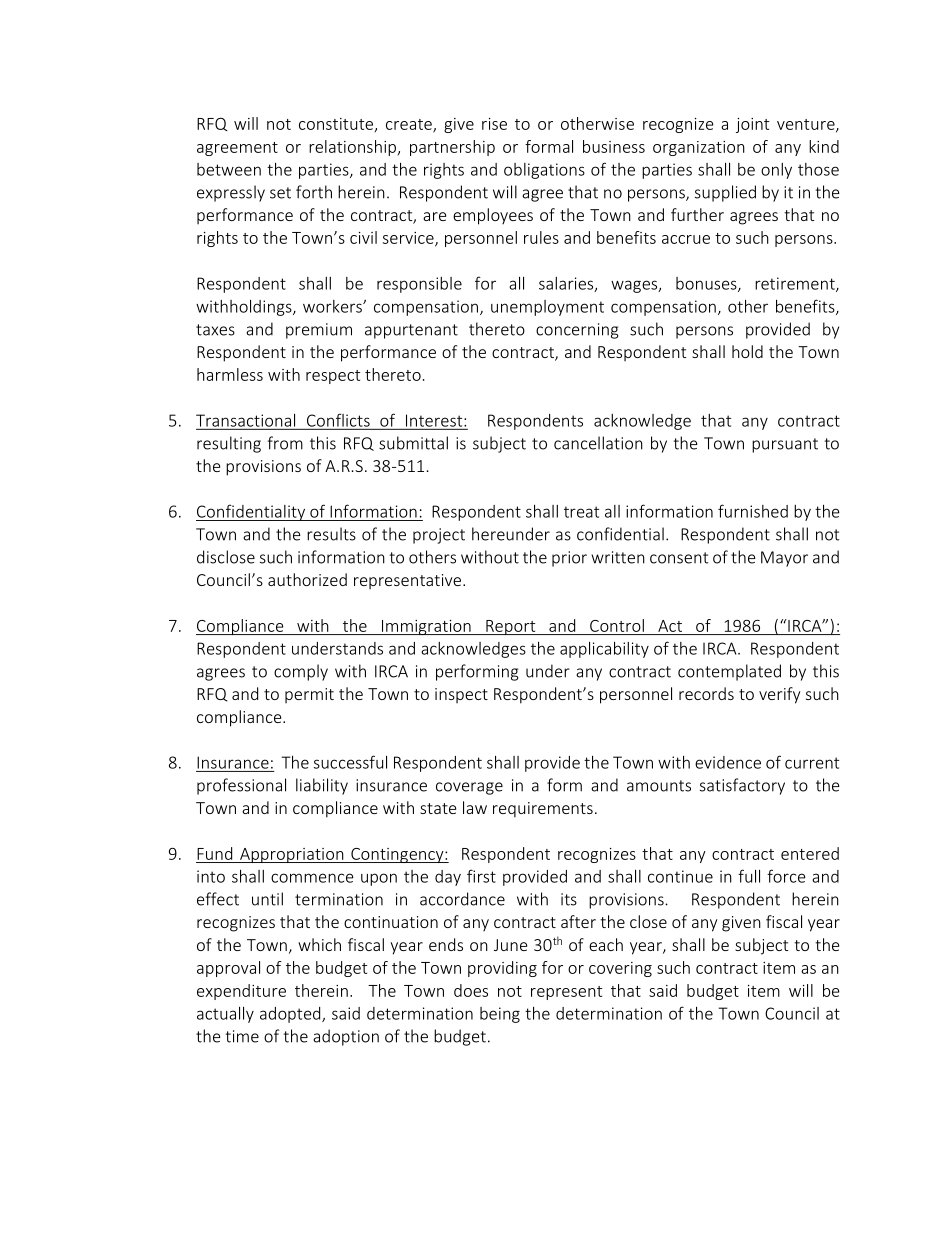  What do you see at coordinates (752, 125) in the page?
I see `joint` at bounding box center [752, 125].
